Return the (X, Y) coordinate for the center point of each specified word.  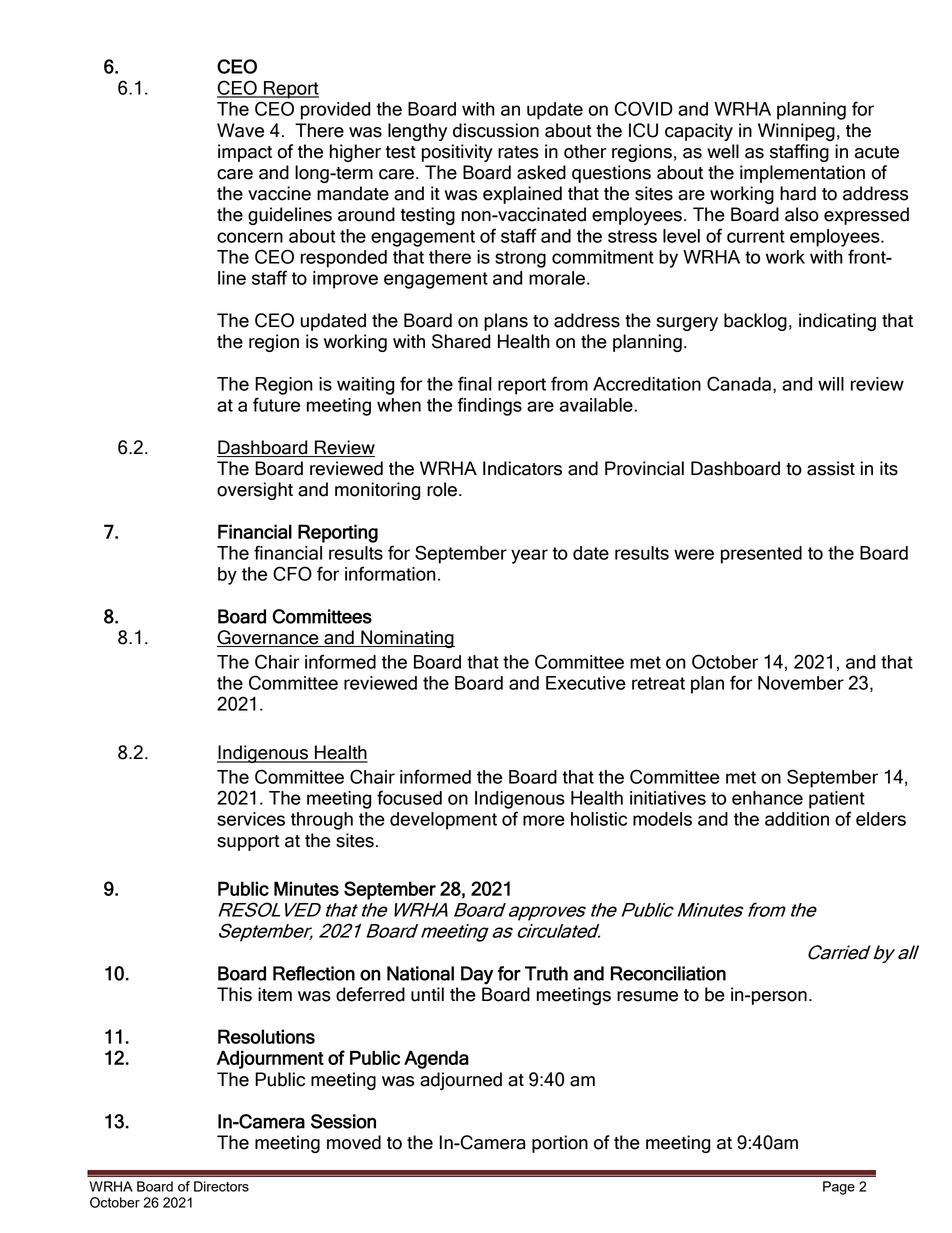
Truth (546, 973)
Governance (269, 638)
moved (354, 1142)
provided (335, 111)
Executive (586, 683)
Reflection (314, 973)
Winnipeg (796, 132)
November (801, 683)
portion (560, 1144)
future (276, 404)
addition (797, 819)
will (831, 384)
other (585, 151)
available (597, 405)
